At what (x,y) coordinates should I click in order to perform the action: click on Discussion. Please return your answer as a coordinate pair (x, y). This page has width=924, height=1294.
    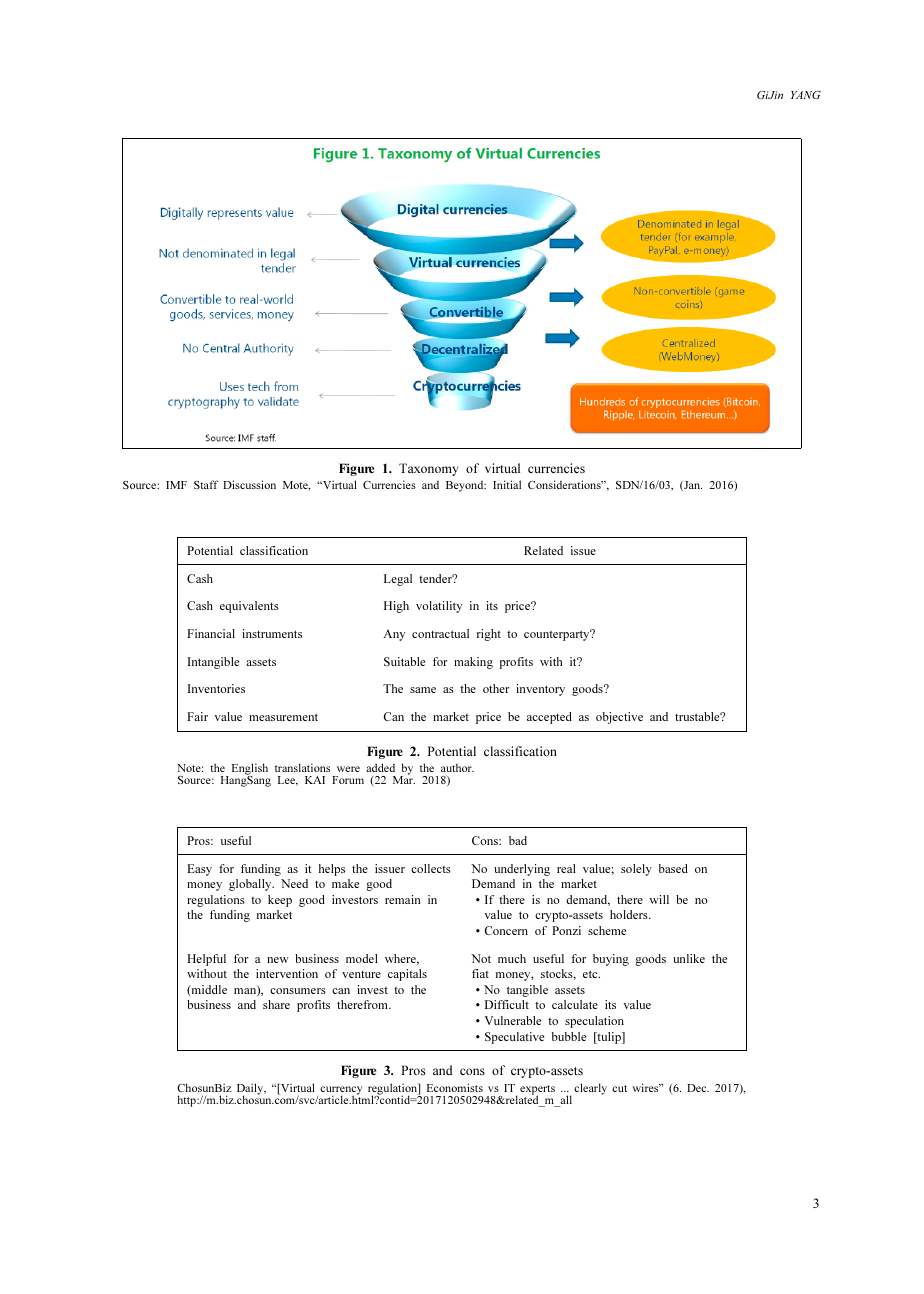
    Looking at the image, I should click on (249, 484).
